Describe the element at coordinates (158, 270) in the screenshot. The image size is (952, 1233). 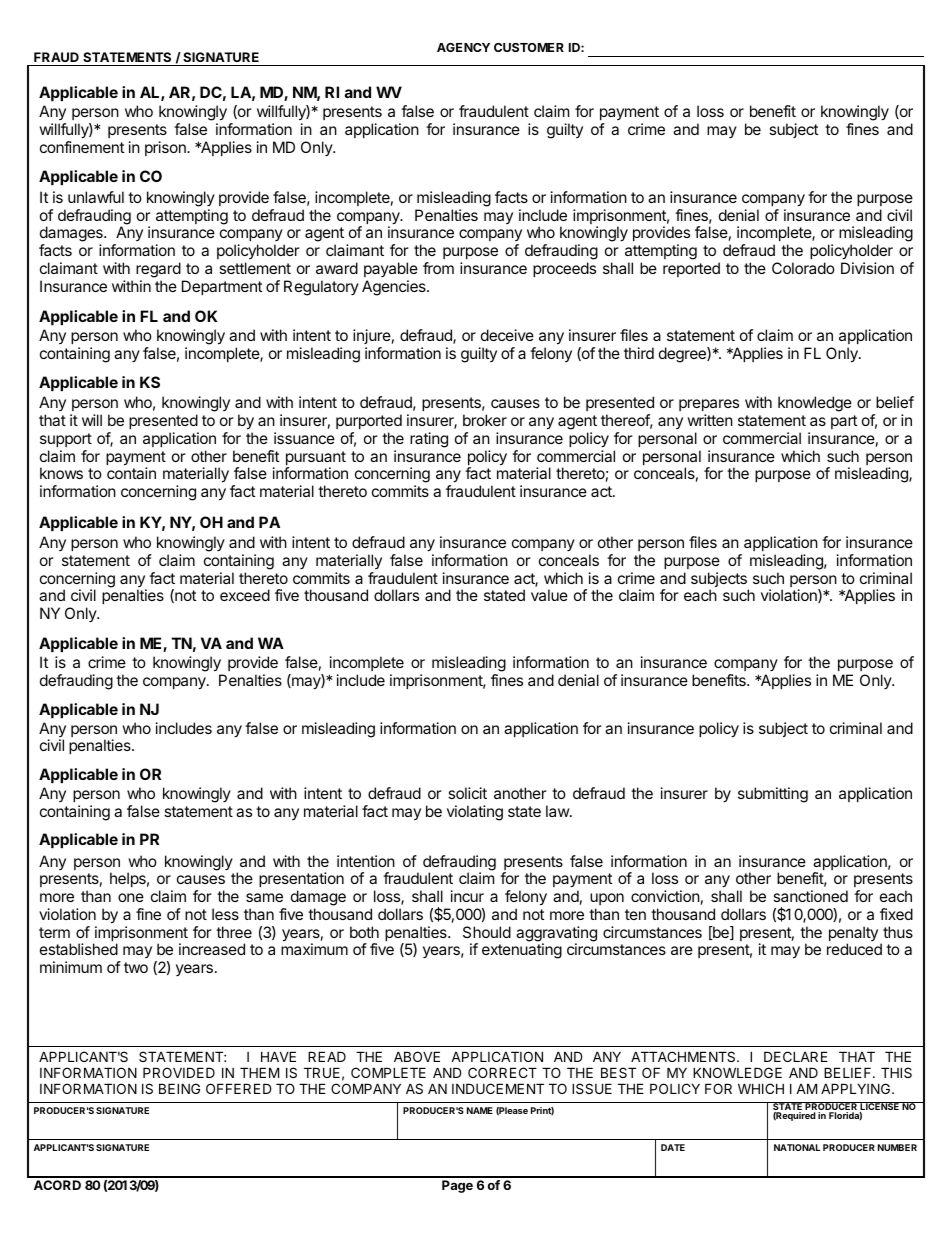
I see `regard` at that location.
